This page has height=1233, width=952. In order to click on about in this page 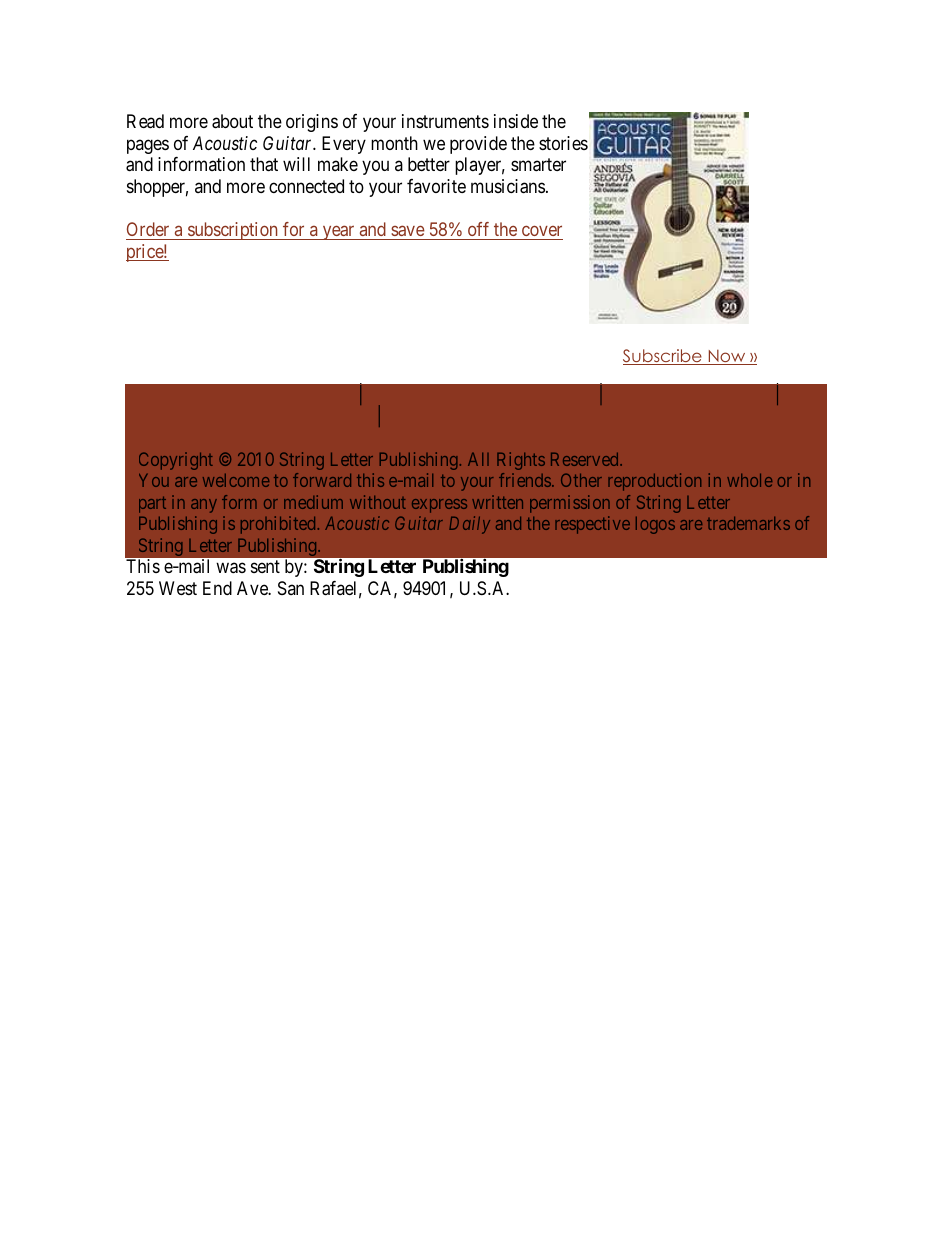, I will do `click(232, 121)`.
